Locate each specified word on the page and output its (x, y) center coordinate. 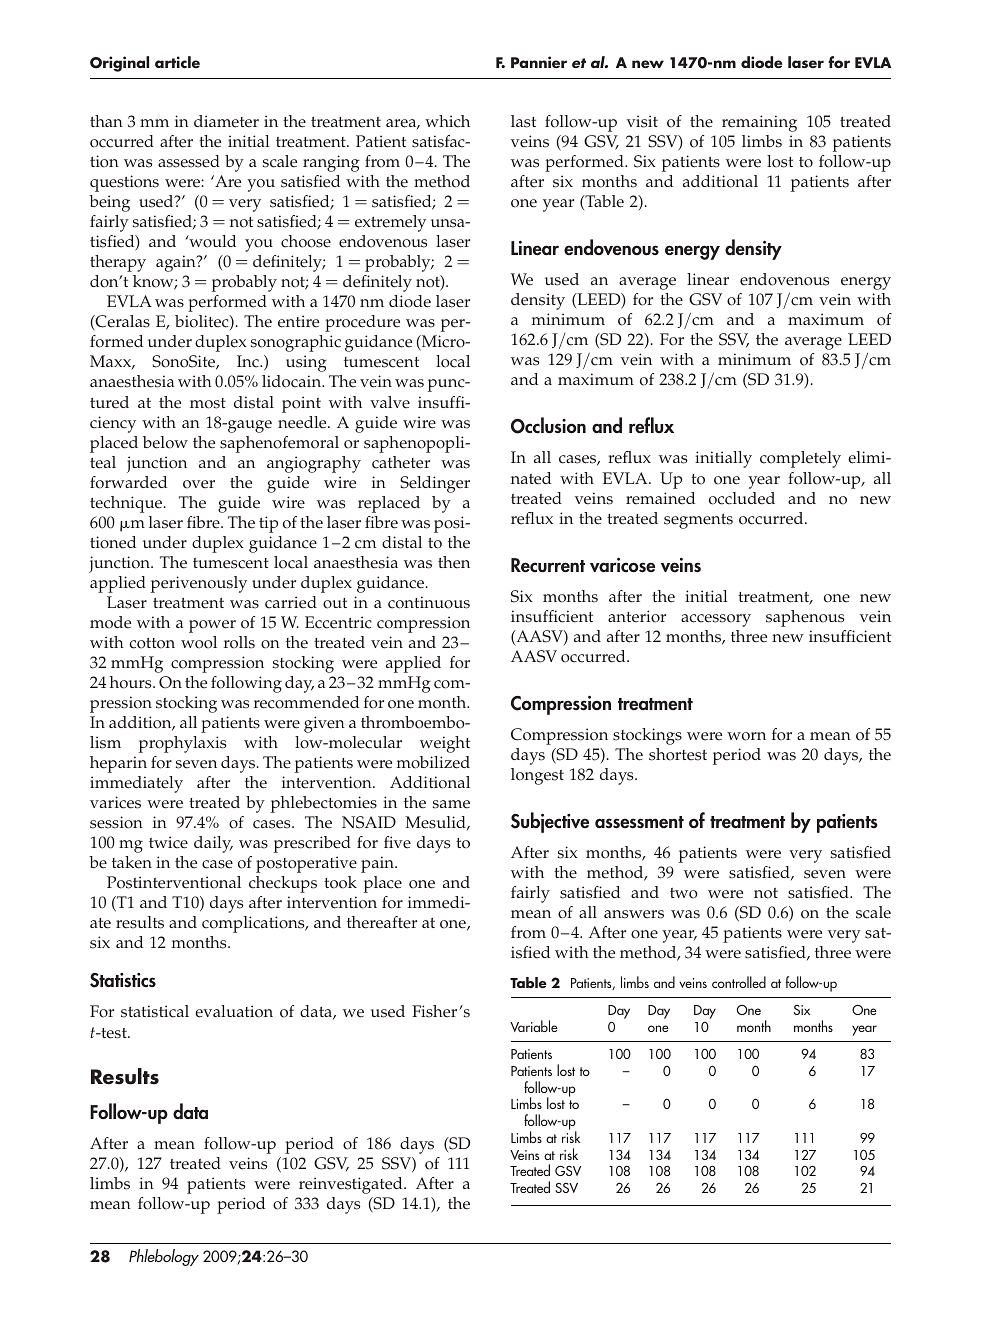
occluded (742, 498)
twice (168, 842)
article (177, 62)
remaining (759, 123)
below (165, 442)
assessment (639, 822)
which (447, 121)
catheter (401, 462)
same (451, 804)
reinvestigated (352, 1185)
